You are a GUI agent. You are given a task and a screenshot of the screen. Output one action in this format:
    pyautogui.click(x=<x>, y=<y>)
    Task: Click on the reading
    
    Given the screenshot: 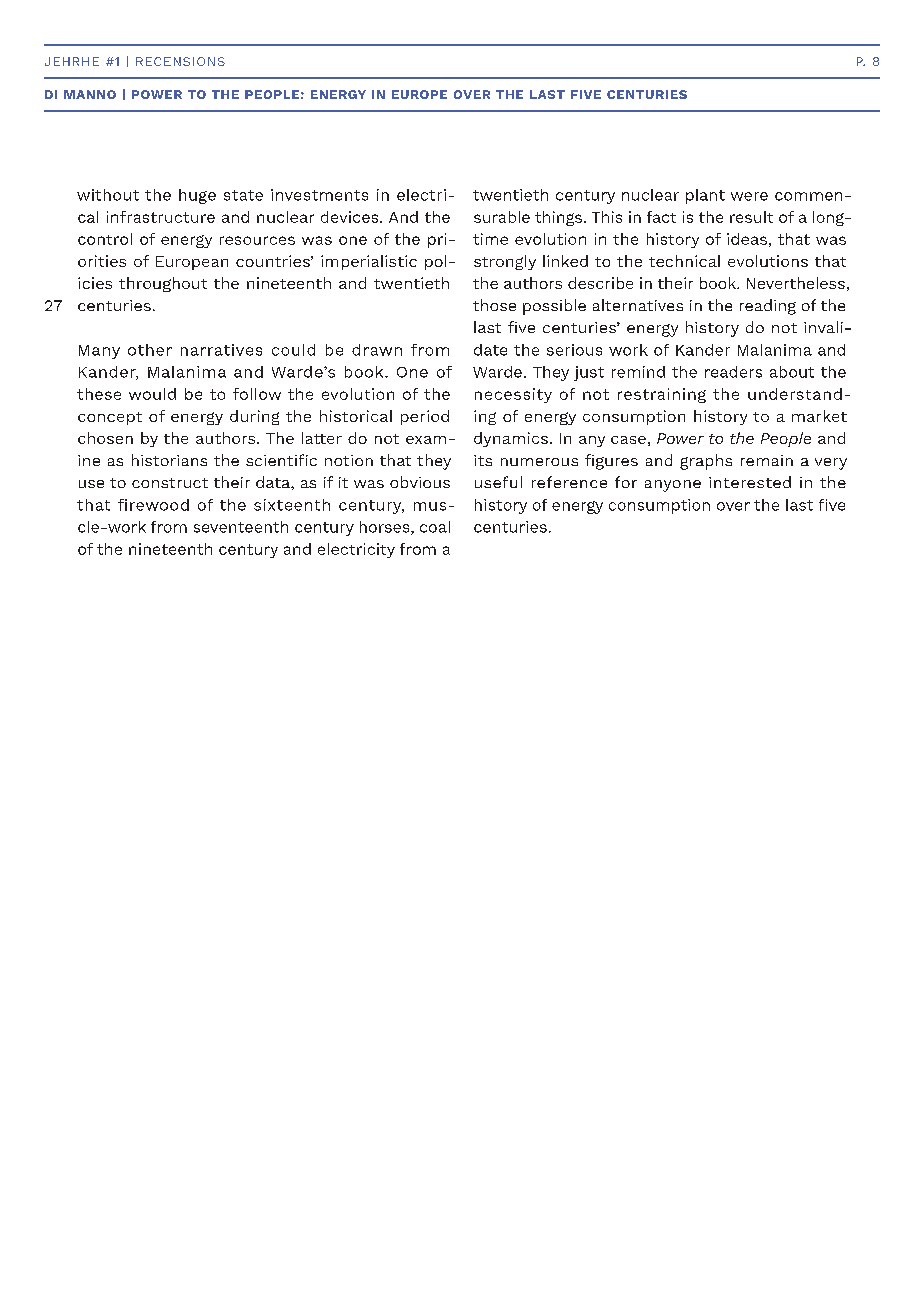 What is the action you would take?
    pyautogui.click(x=768, y=307)
